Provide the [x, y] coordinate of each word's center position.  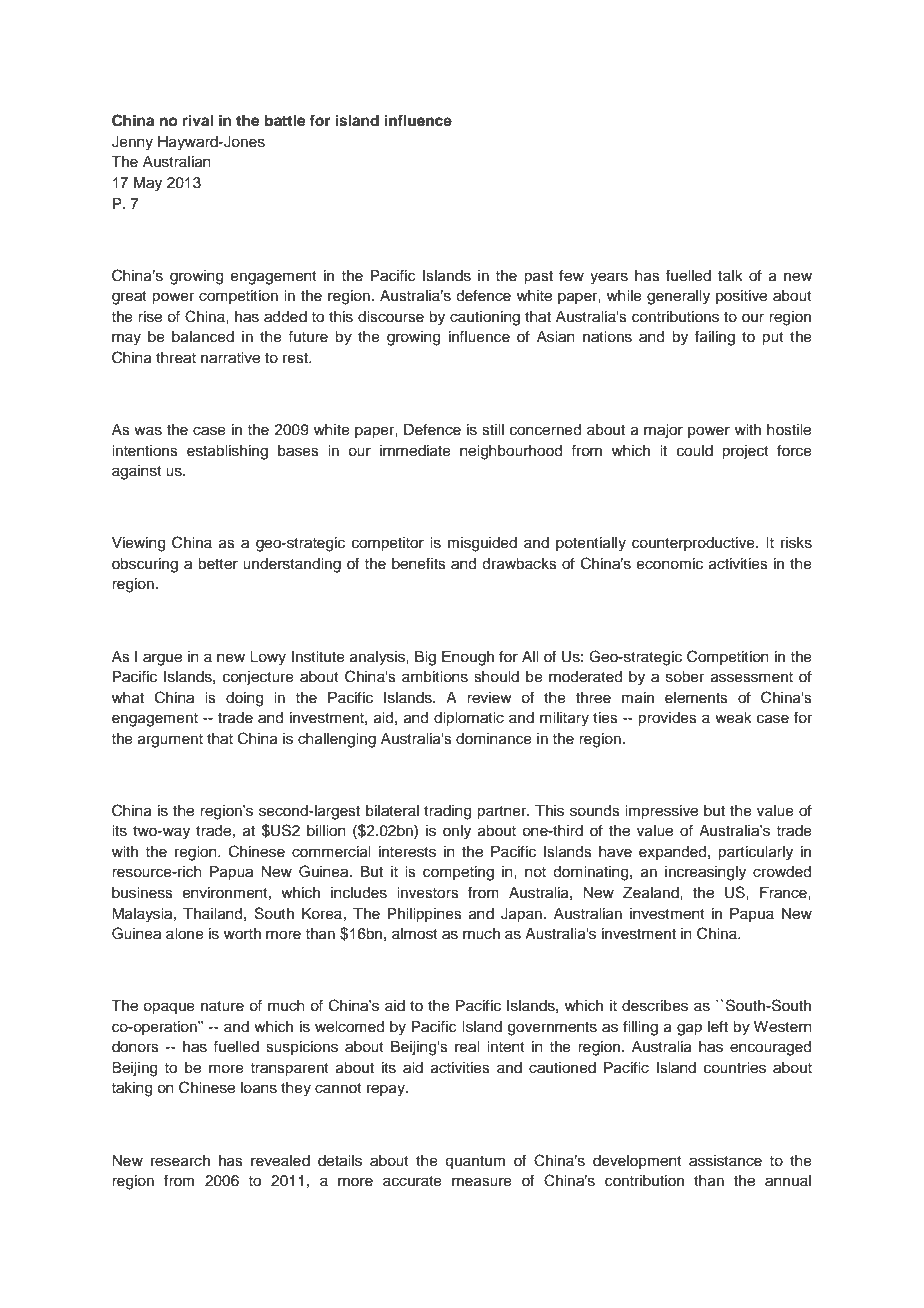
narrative [230, 358]
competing [458, 873]
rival [198, 120]
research [180, 1161]
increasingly [705, 873]
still [493, 430]
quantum [475, 1163]
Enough [468, 658]
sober [685, 677]
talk [730, 275]
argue [162, 659]
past [538, 278]
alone [185, 934]
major [663, 431]
